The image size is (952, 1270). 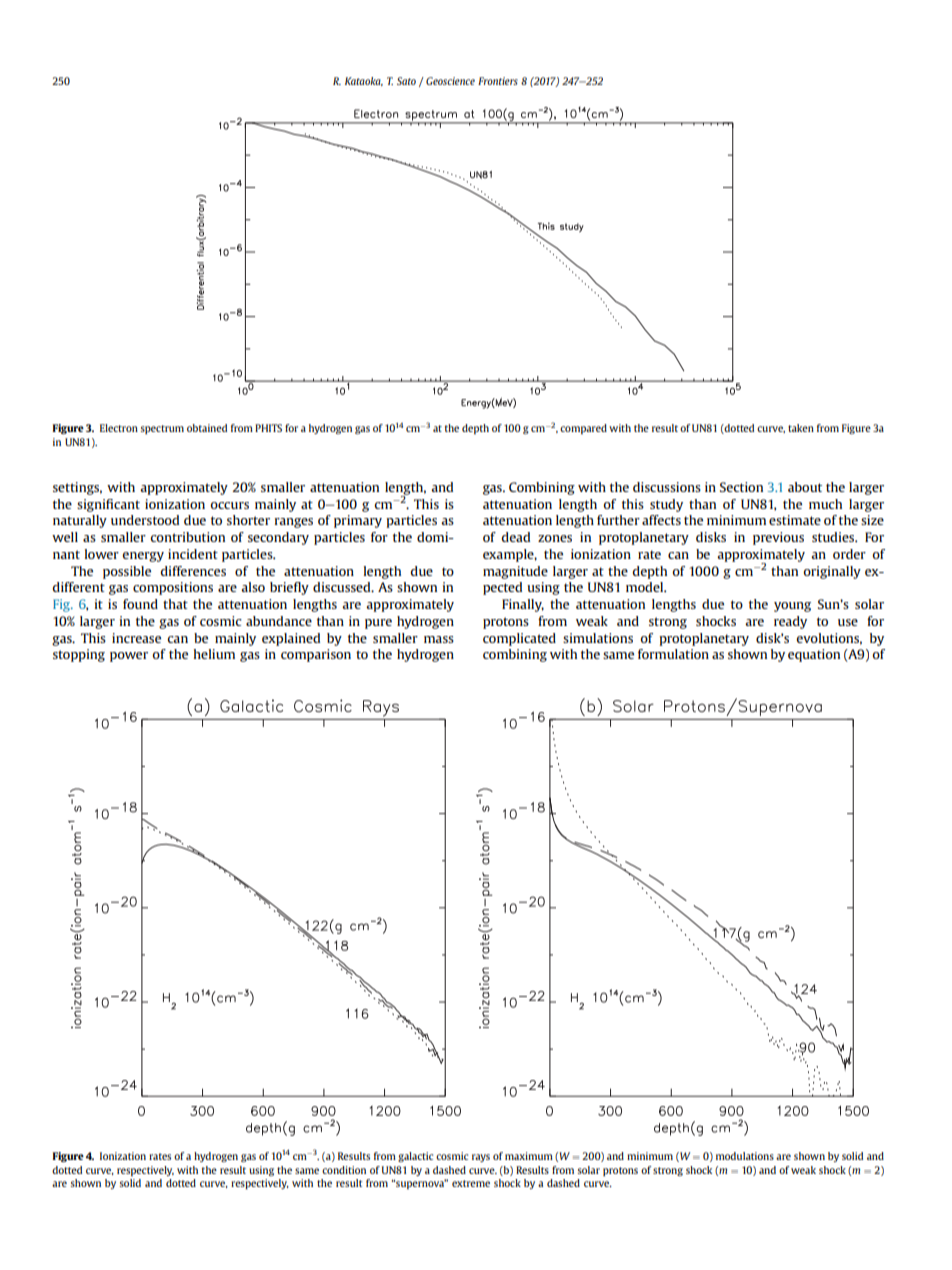 I want to click on complicated, so click(x=519, y=639).
